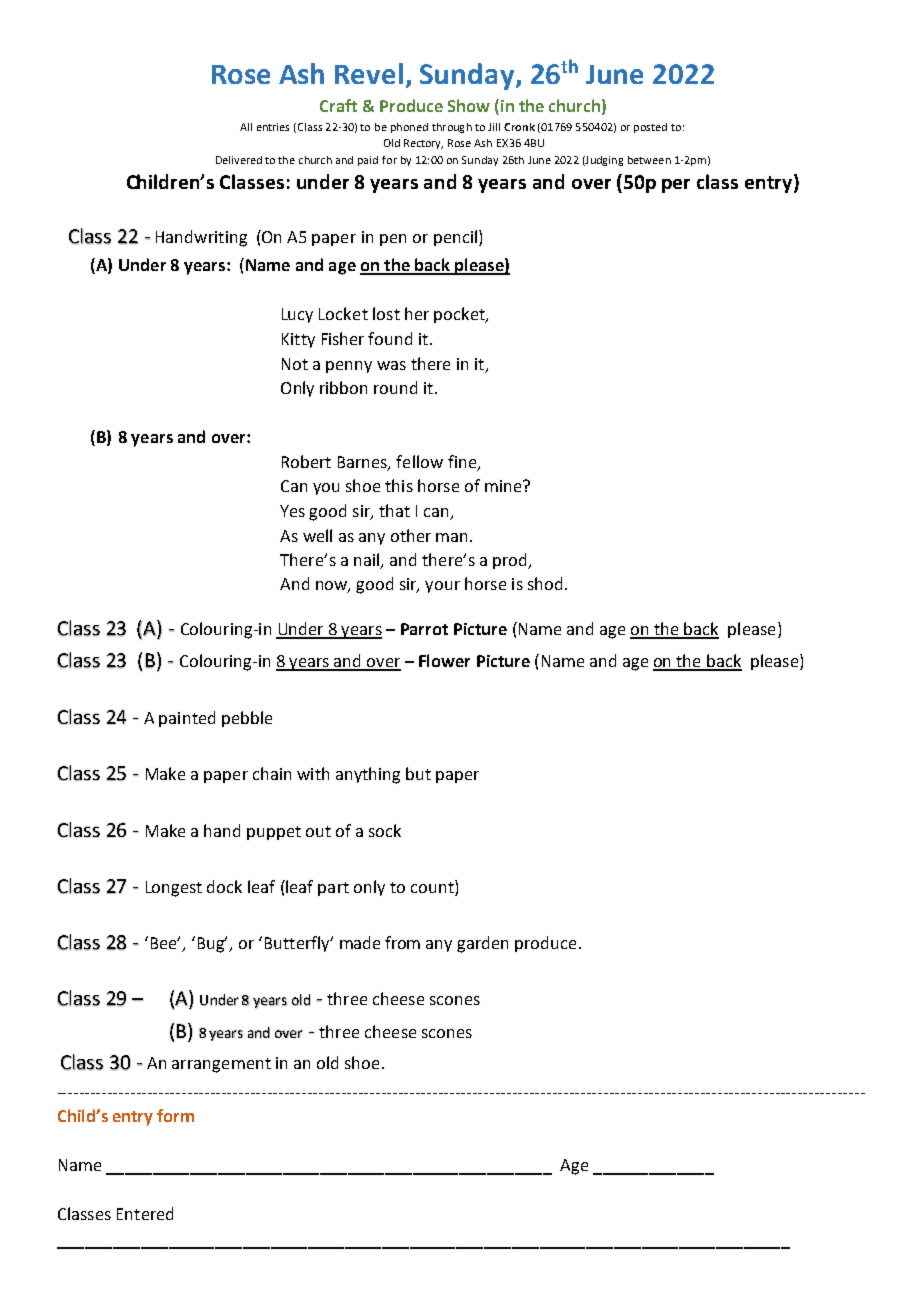 The height and width of the page is (1308, 924). Describe the element at coordinates (545, 583) in the page. I see `shod` at that location.
